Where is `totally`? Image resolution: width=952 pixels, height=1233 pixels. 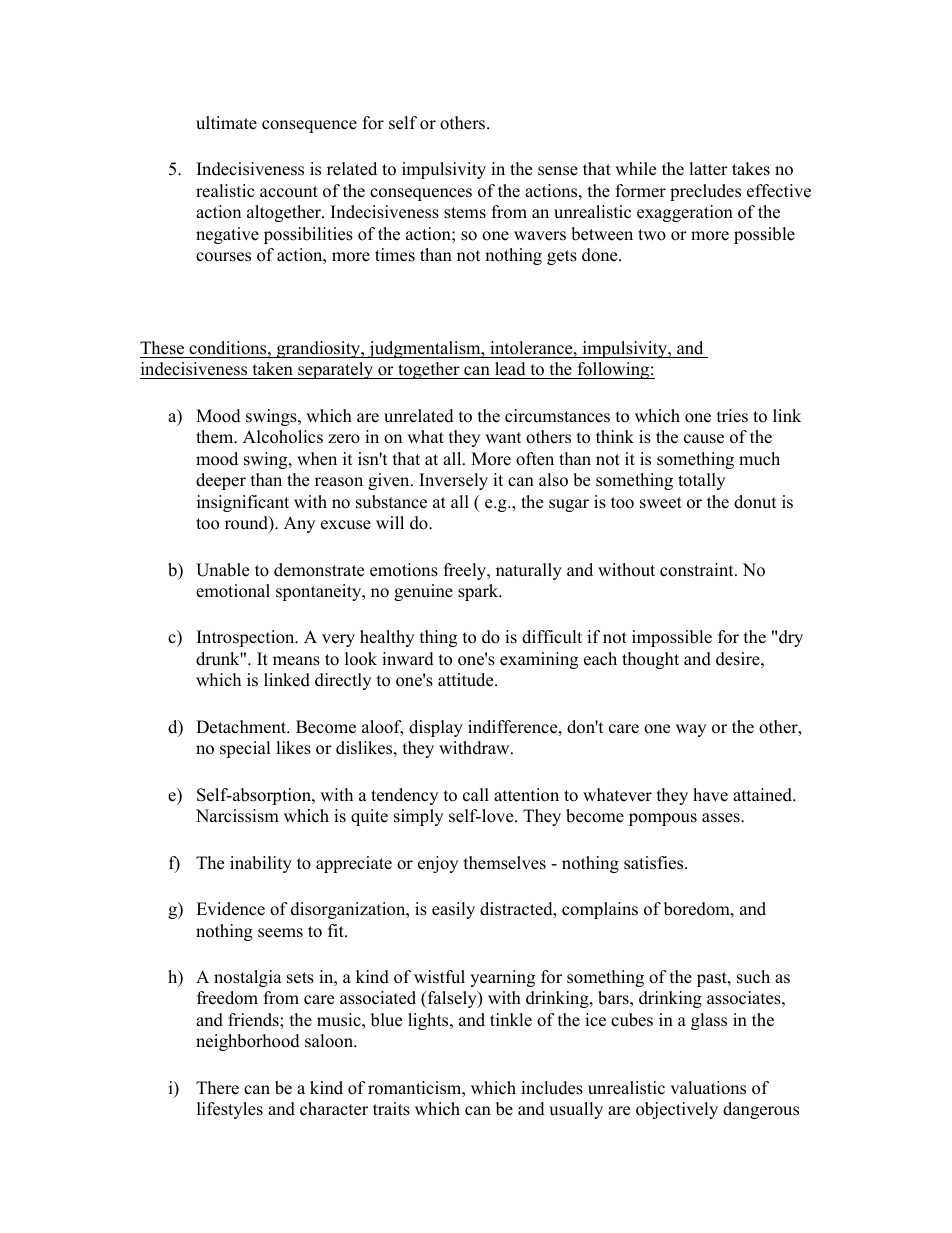 totally is located at coordinates (701, 481).
